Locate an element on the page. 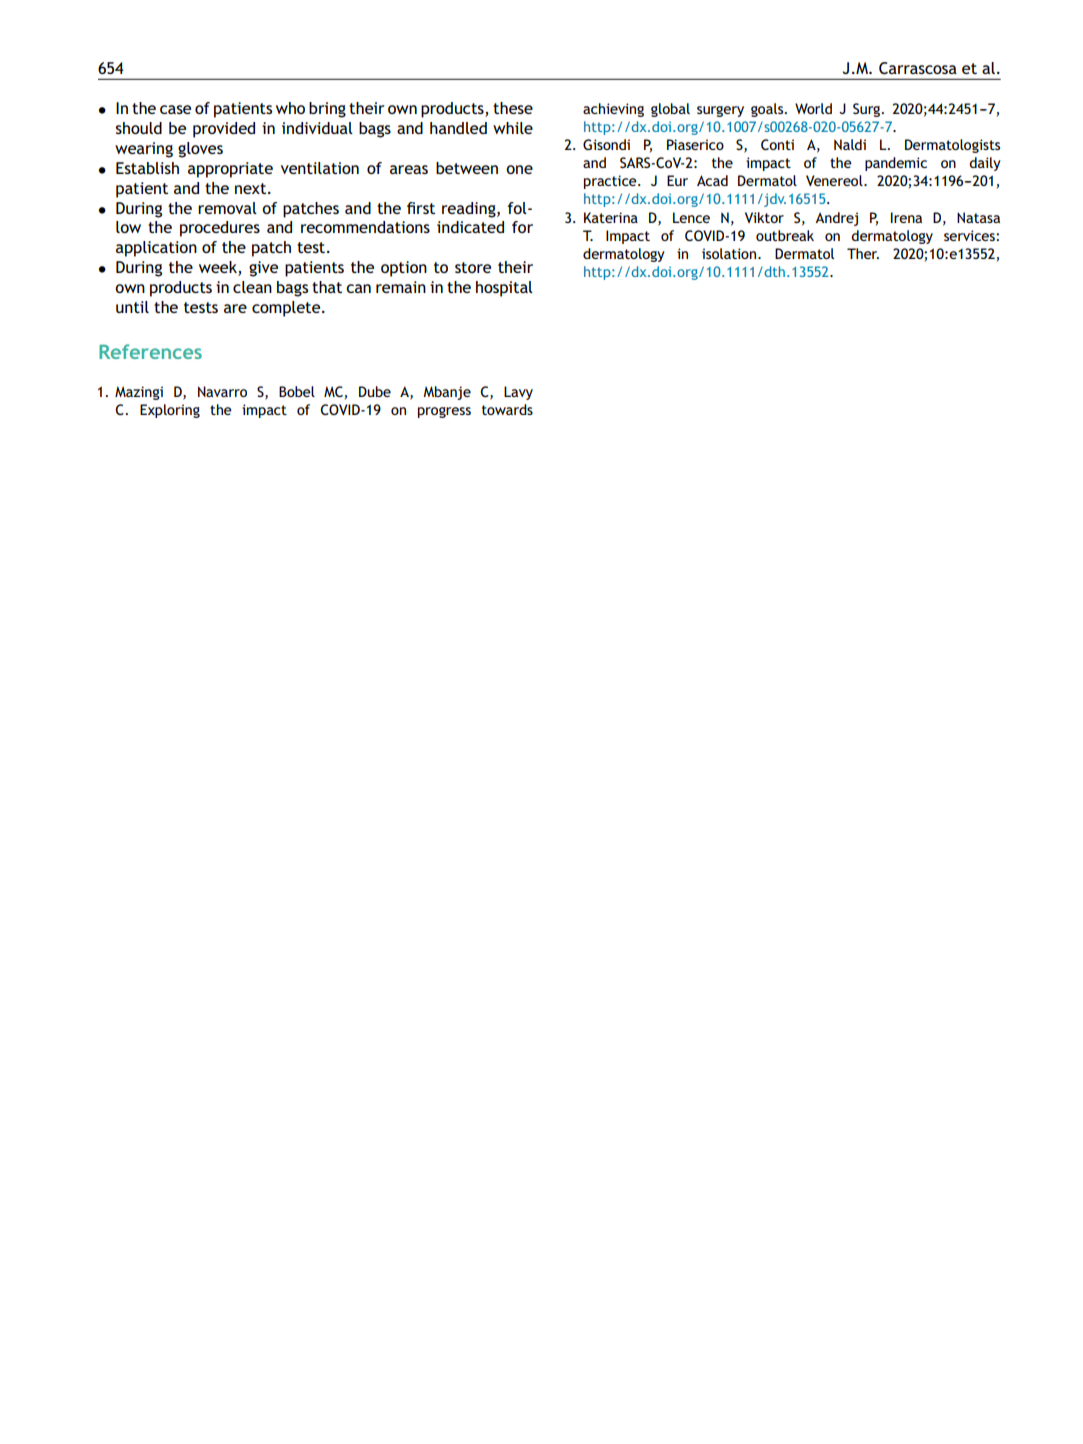 This image has height=1444, width=1083. provided is located at coordinates (224, 130).
